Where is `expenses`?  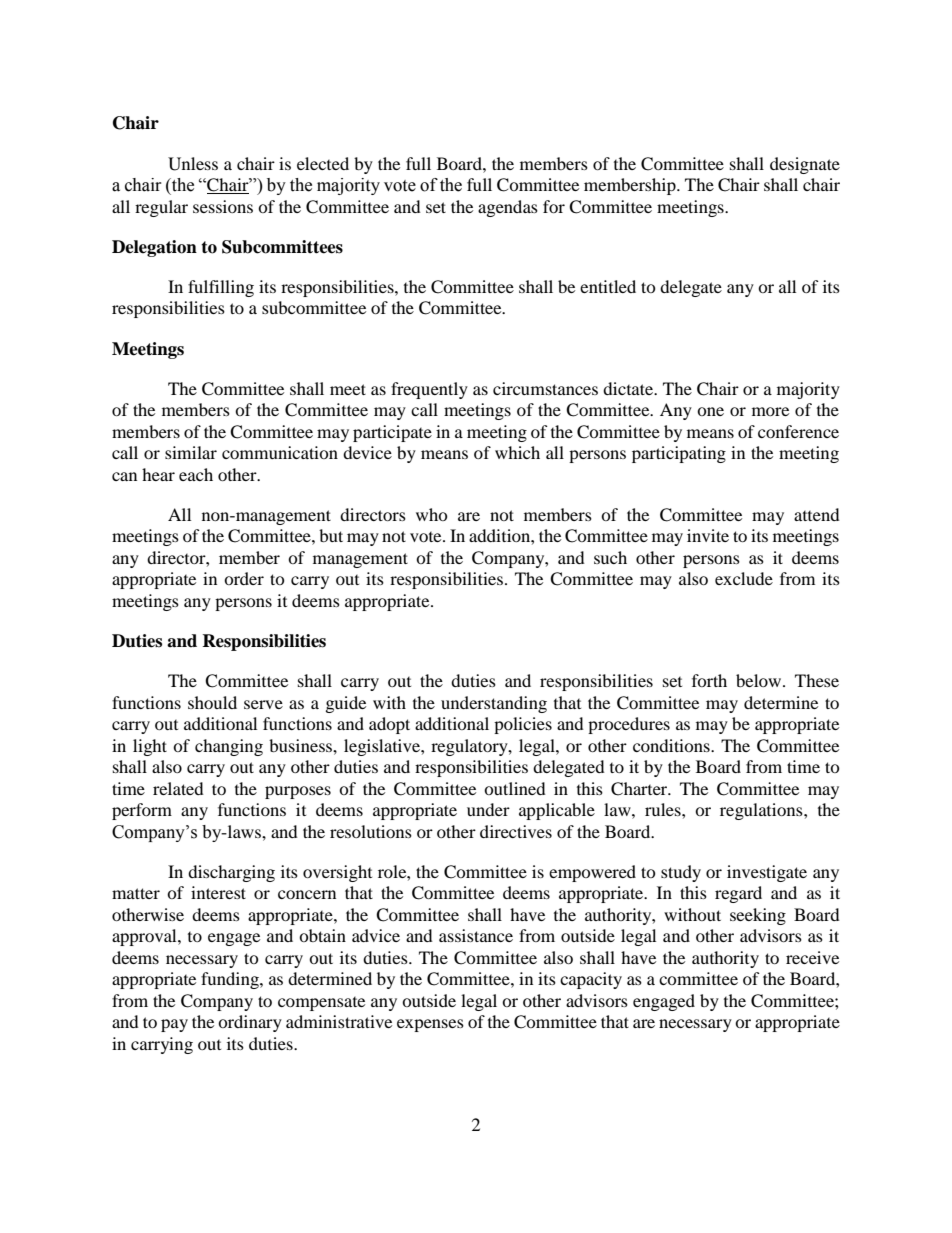 expenses is located at coordinates (430, 1025).
